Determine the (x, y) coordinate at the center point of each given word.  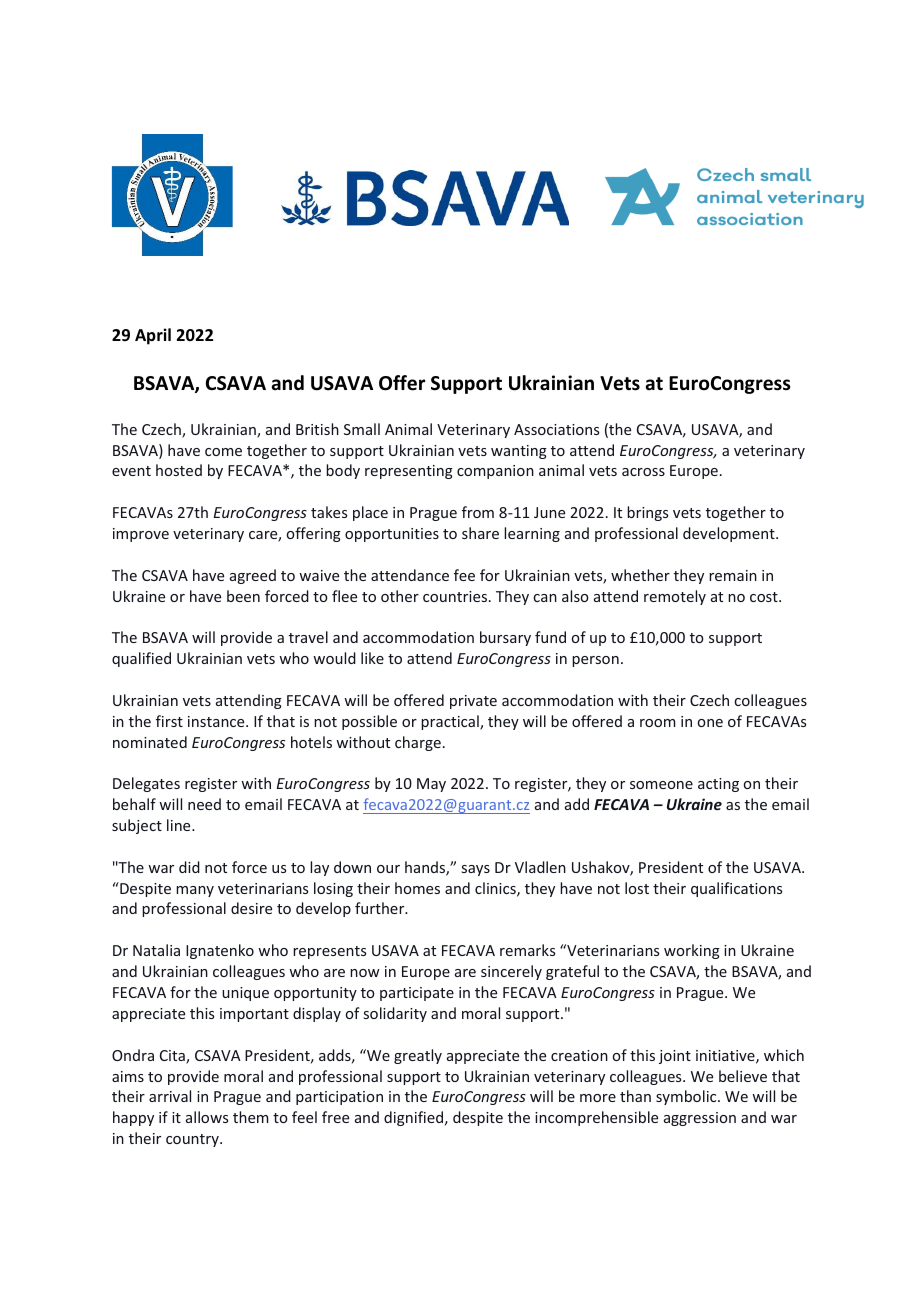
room (658, 723)
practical (451, 722)
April (153, 336)
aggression (700, 1119)
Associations (556, 429)
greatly (418, 1056)
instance (217, 721)
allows (207, 1117)
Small (362, 429)
